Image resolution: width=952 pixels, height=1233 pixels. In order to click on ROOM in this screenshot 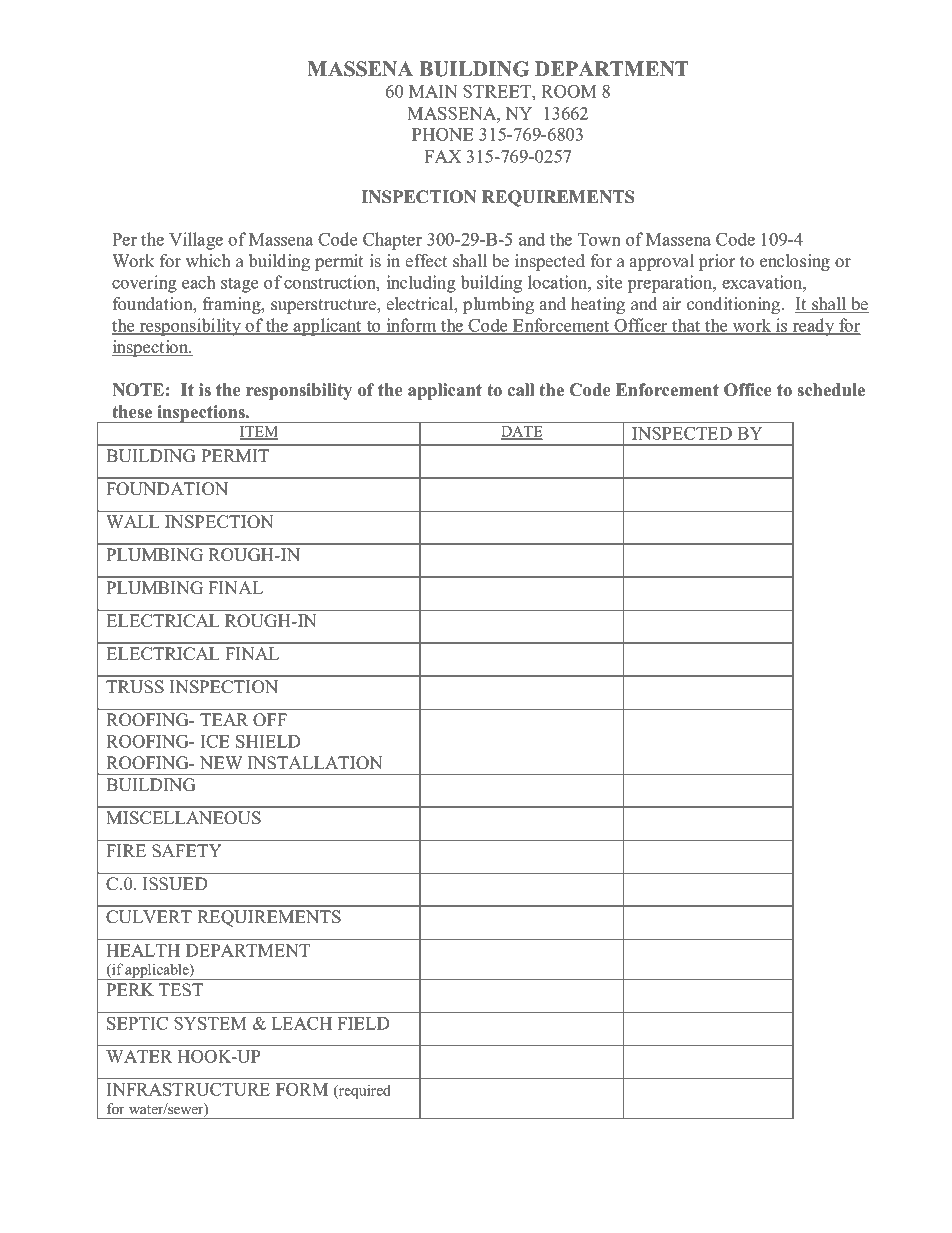, I will do `click(569, 91)`.
